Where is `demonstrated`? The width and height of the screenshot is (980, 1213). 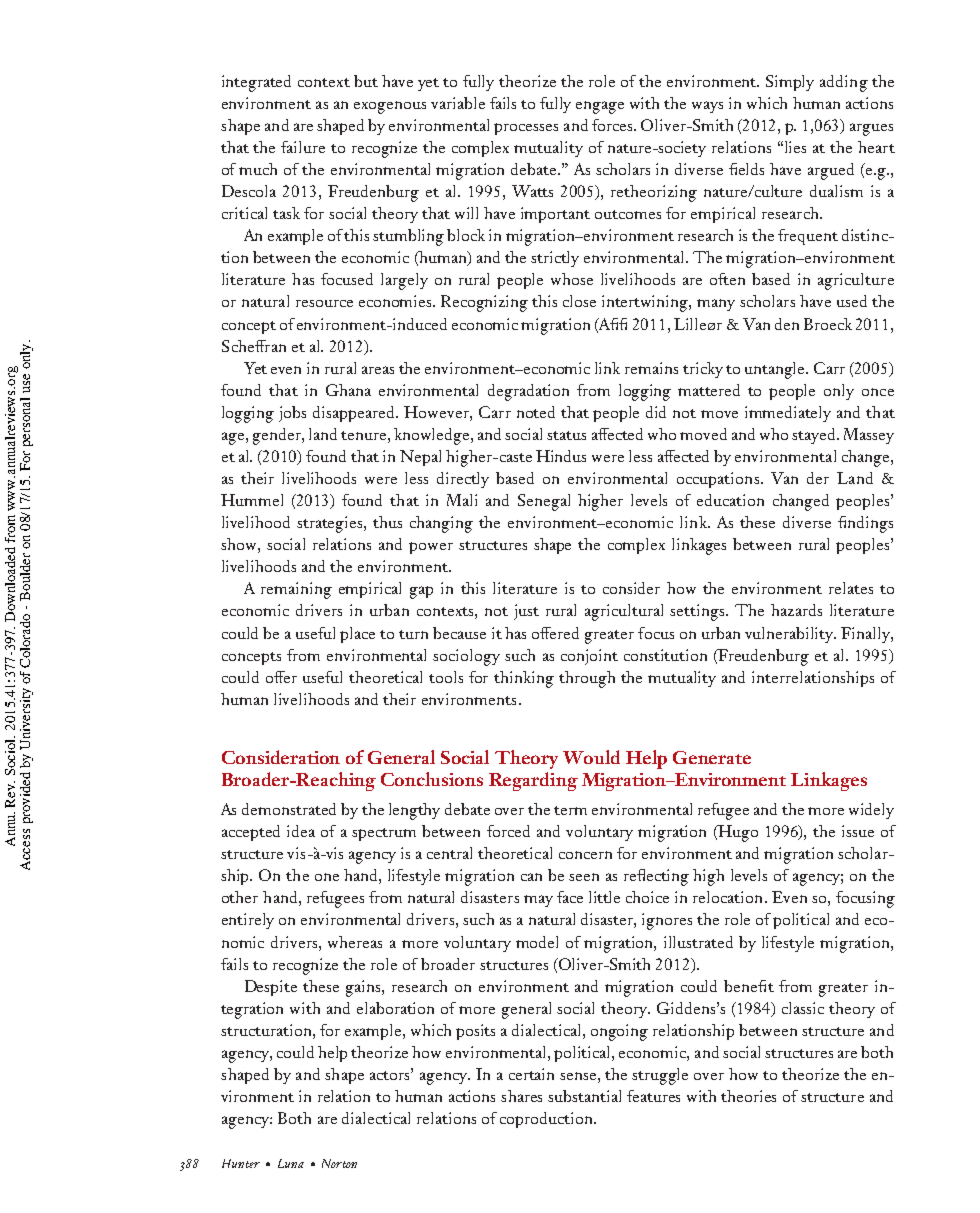
demonstrated is located at coordinates (289, 809).
